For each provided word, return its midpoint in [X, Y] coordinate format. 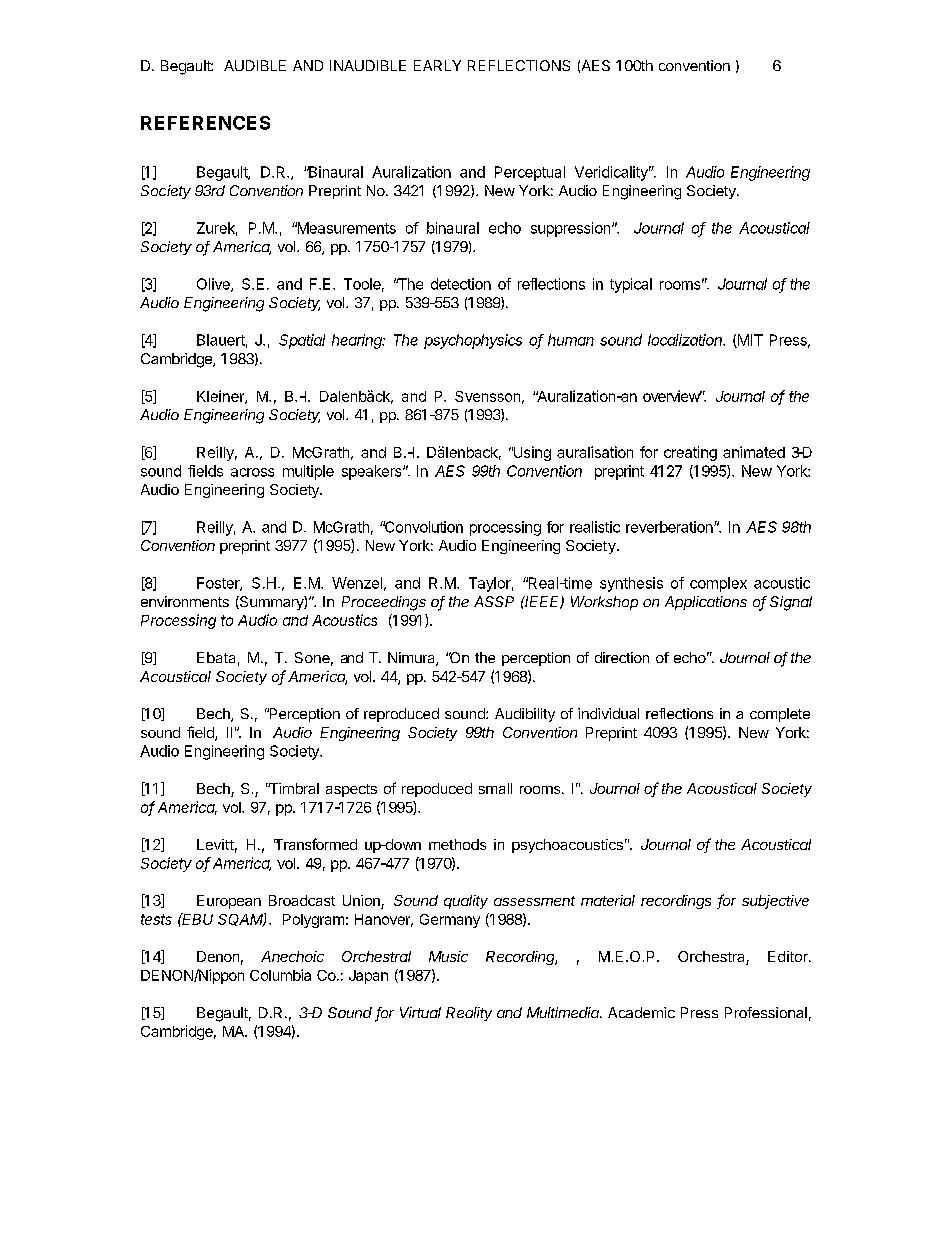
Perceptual [530, 173]
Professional [766, 1012]
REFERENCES [205, 123]
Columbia [280, 975]
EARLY [437, 65]
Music [448, 956]
